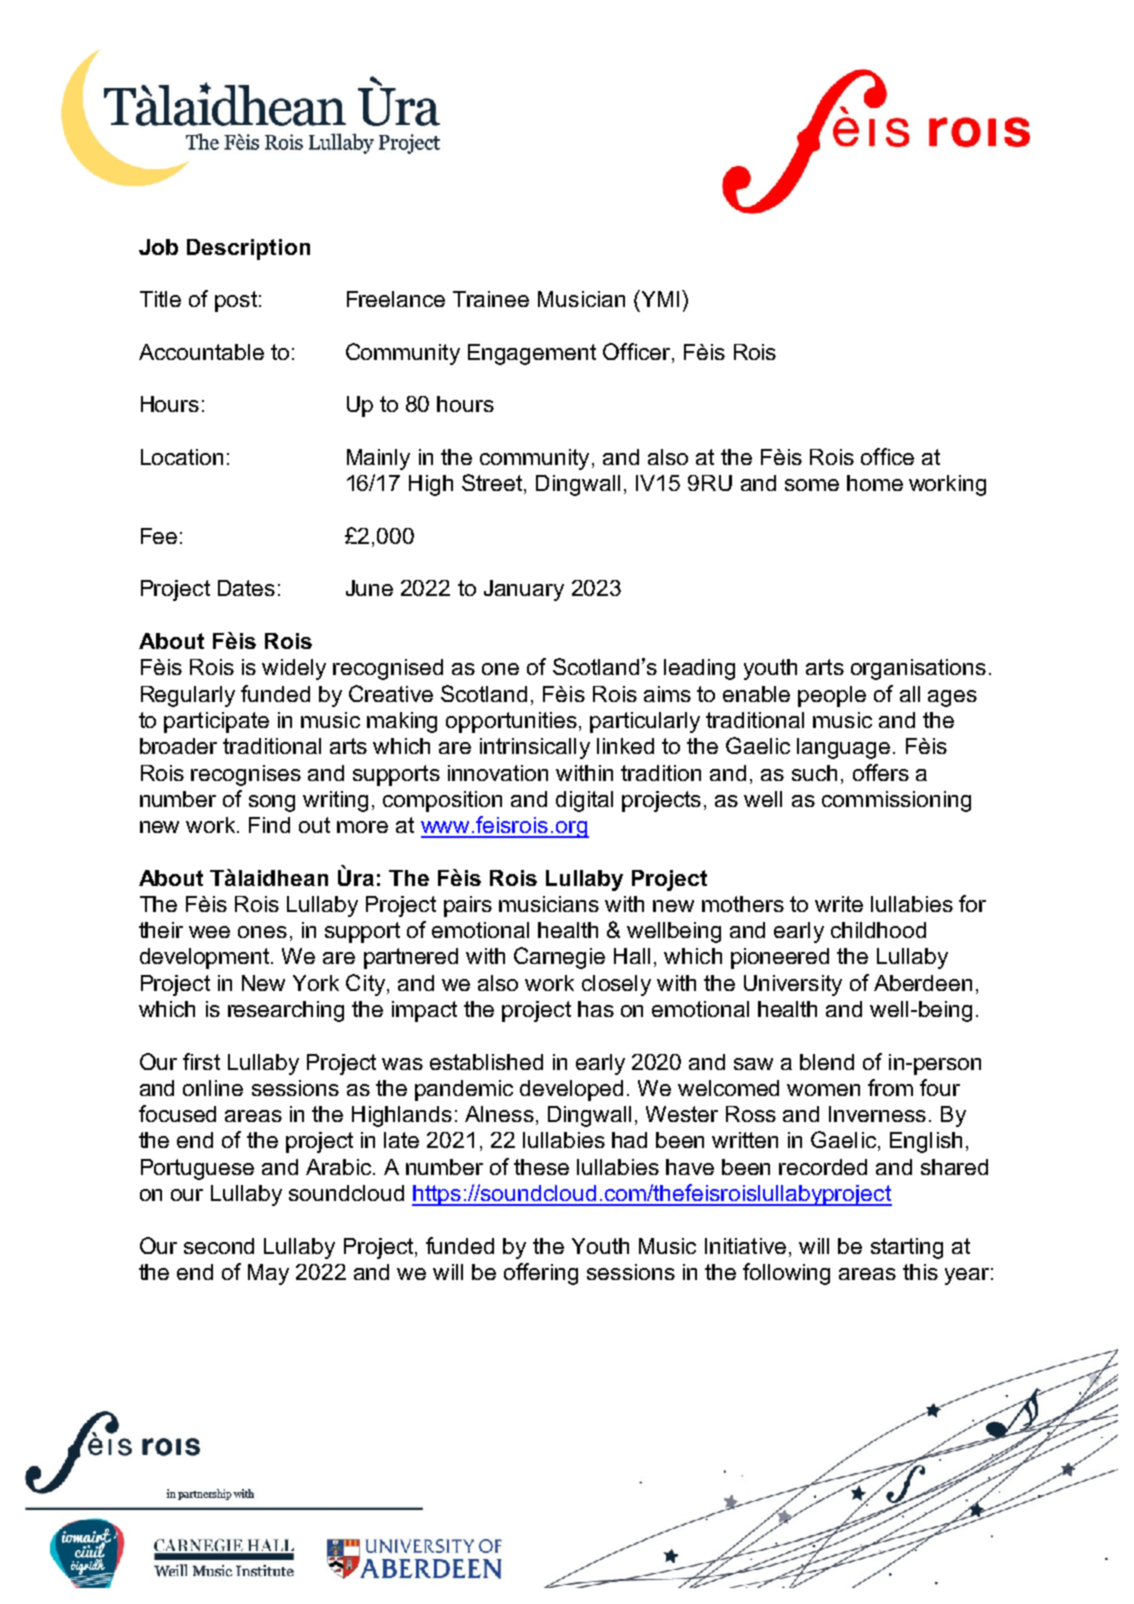 The image size is (1134, 1604). I want to click on Trainee, so click(491, 299).
